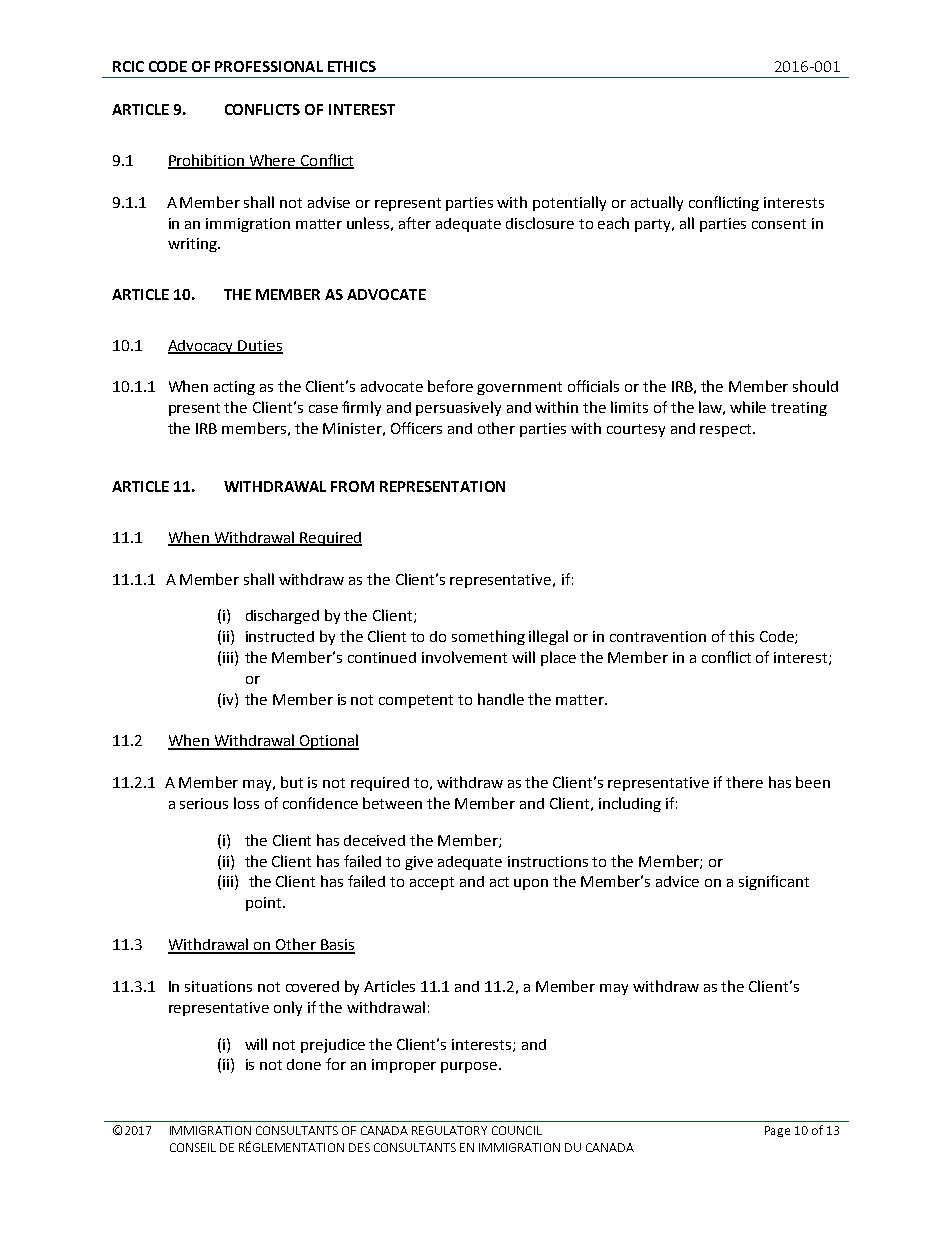 This document has height=1233, width=952. What do you see at coordinates (282, 616) in the document?
I see `discharged` at bounding box center [282, 616].
